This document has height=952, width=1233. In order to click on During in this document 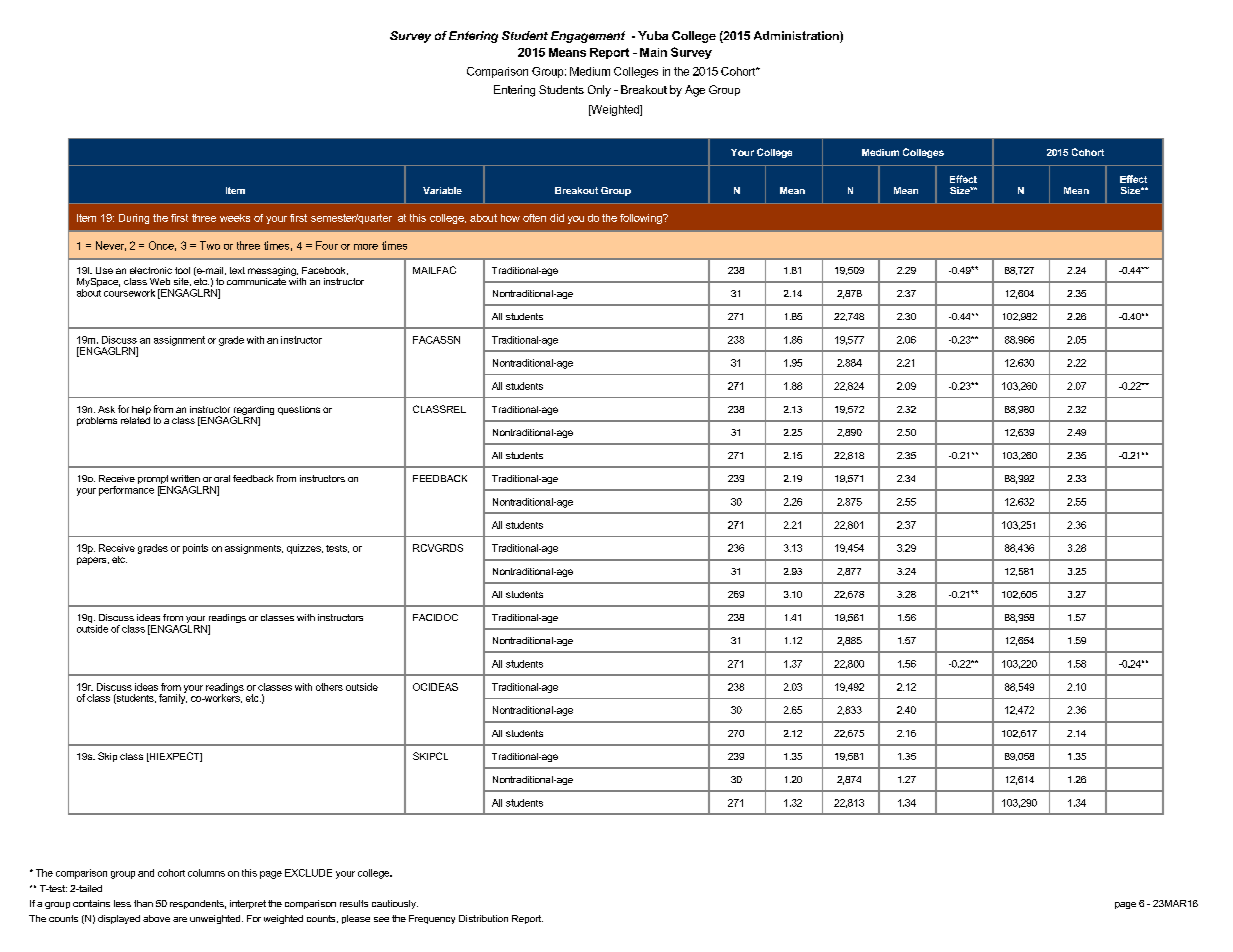, I will do `click(134, 219)`.
